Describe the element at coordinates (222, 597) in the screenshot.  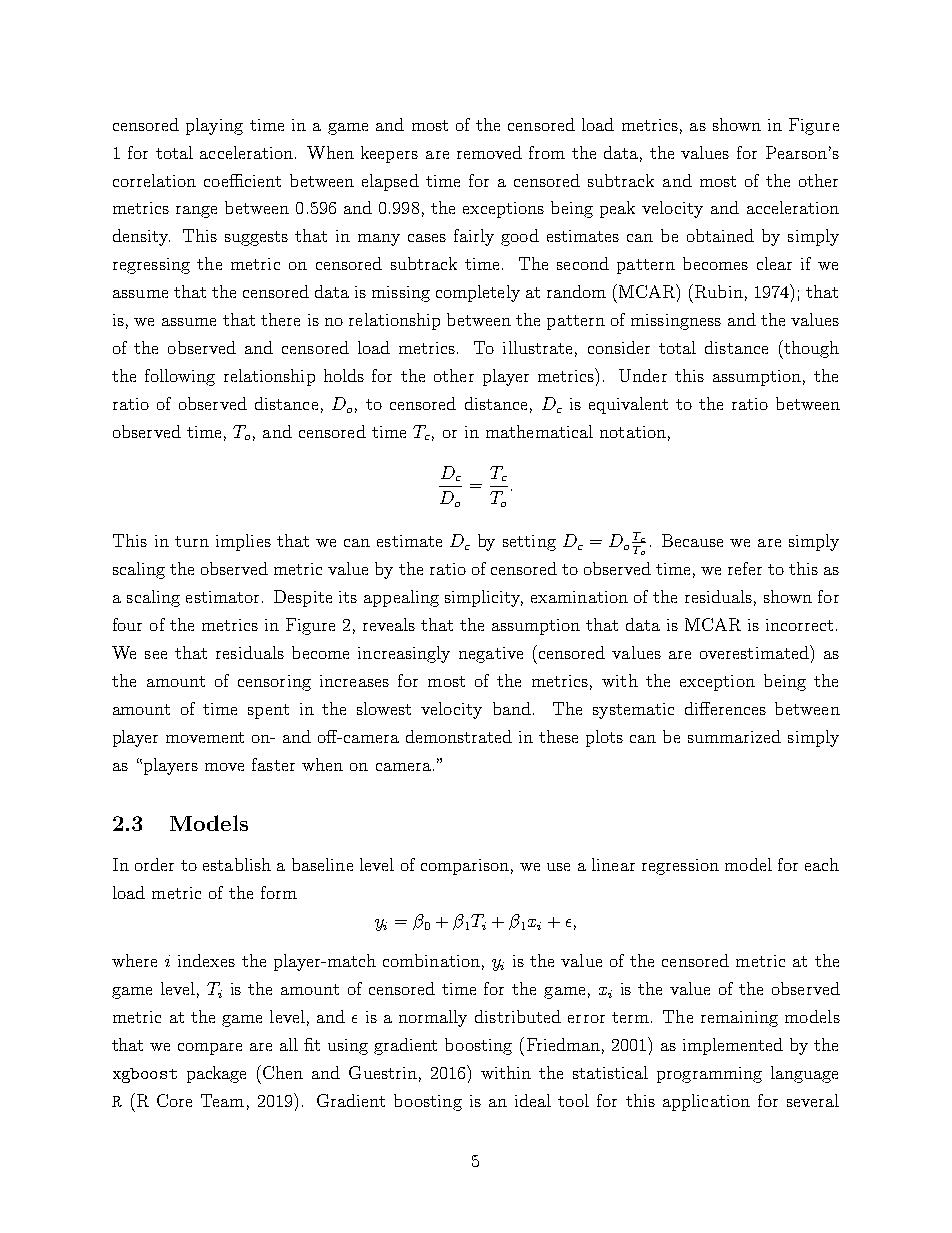
I see `estimator` at that location.
